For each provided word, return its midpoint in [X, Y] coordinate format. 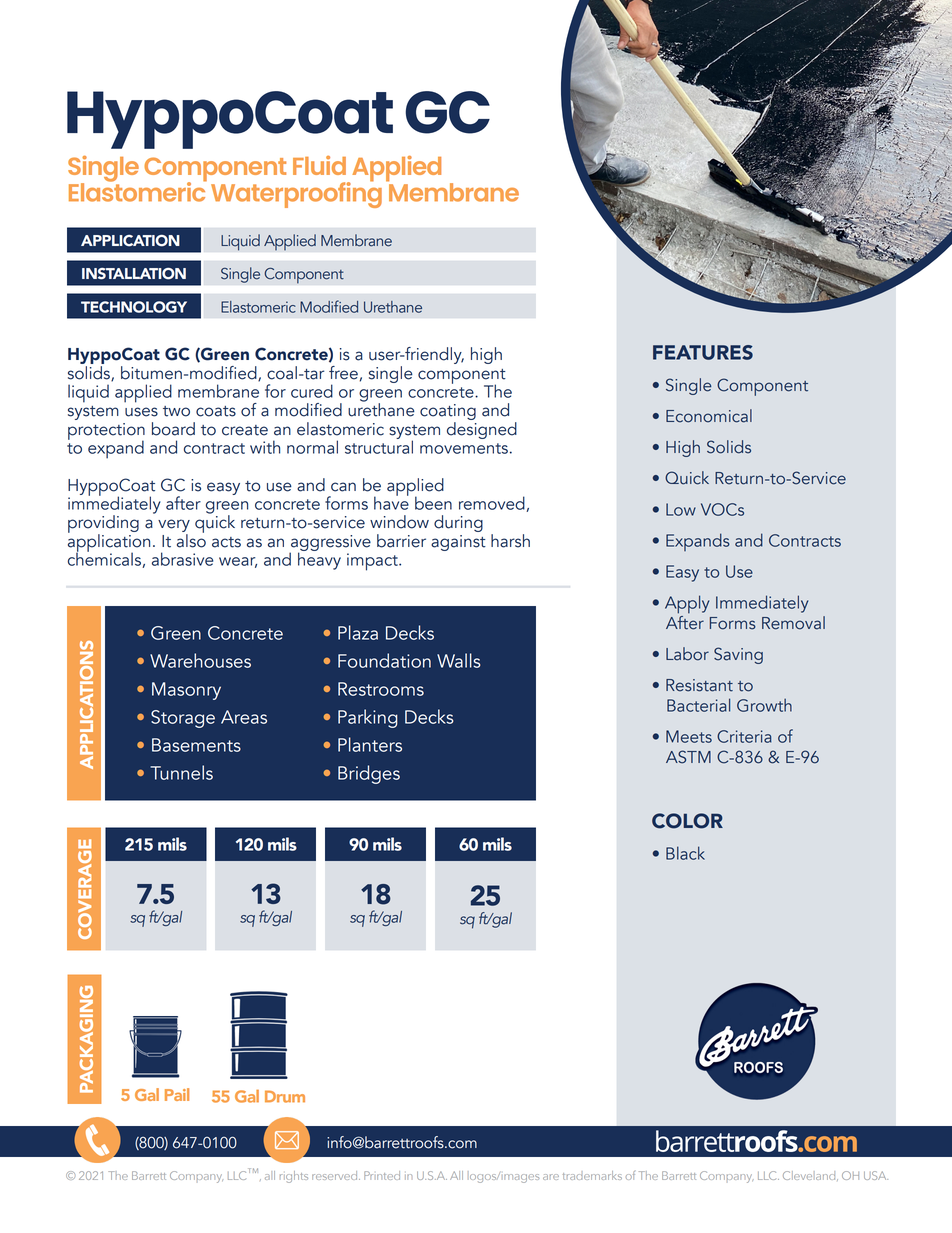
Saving [738, 655]
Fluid [319, 165]
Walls [458, 660]
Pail [177, 1094]
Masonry [186, 691]
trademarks [592, 1175]
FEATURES [703, 352]
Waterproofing [296, 194]
